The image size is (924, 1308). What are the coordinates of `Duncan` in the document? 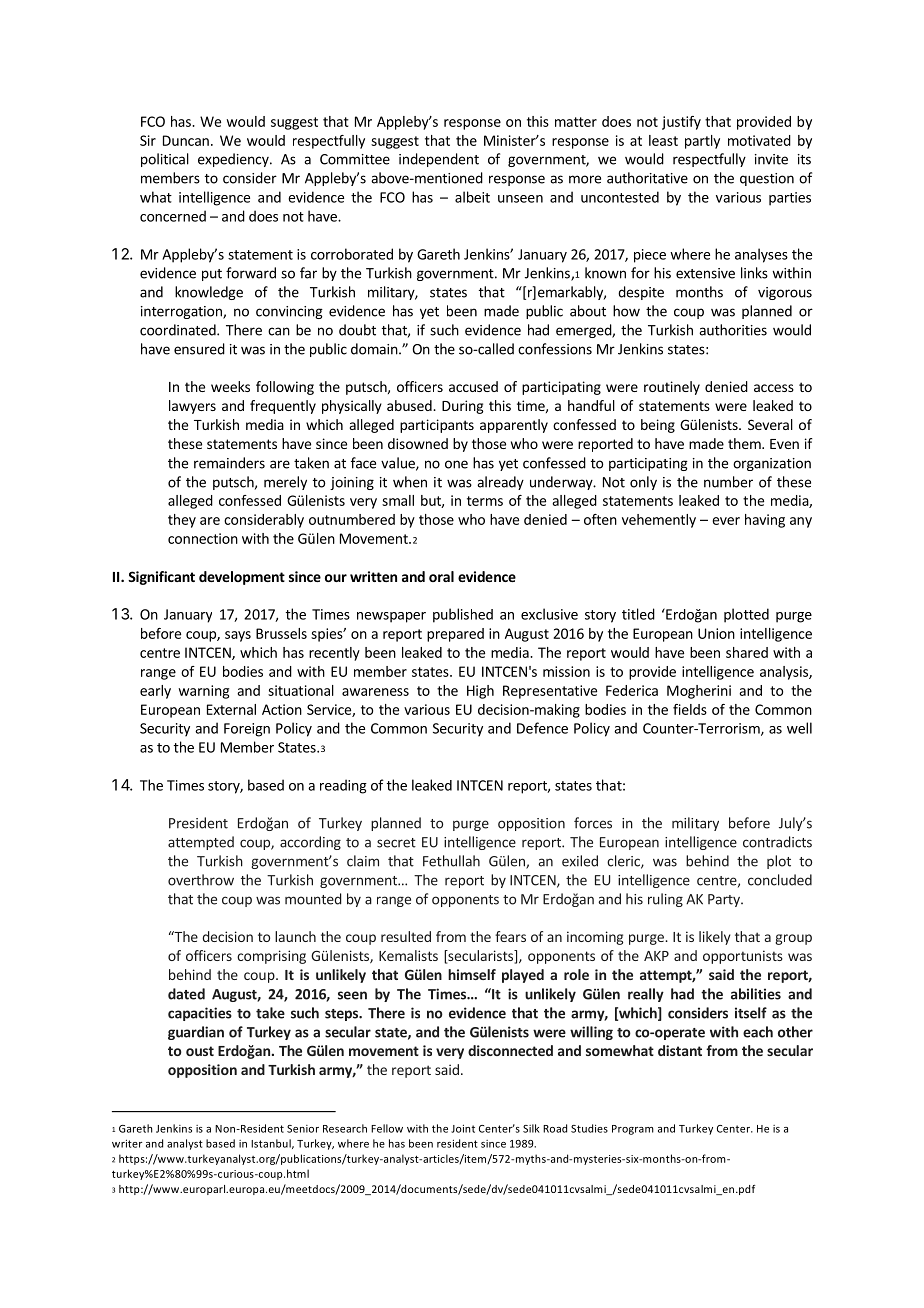 It's located at (186, 140).
